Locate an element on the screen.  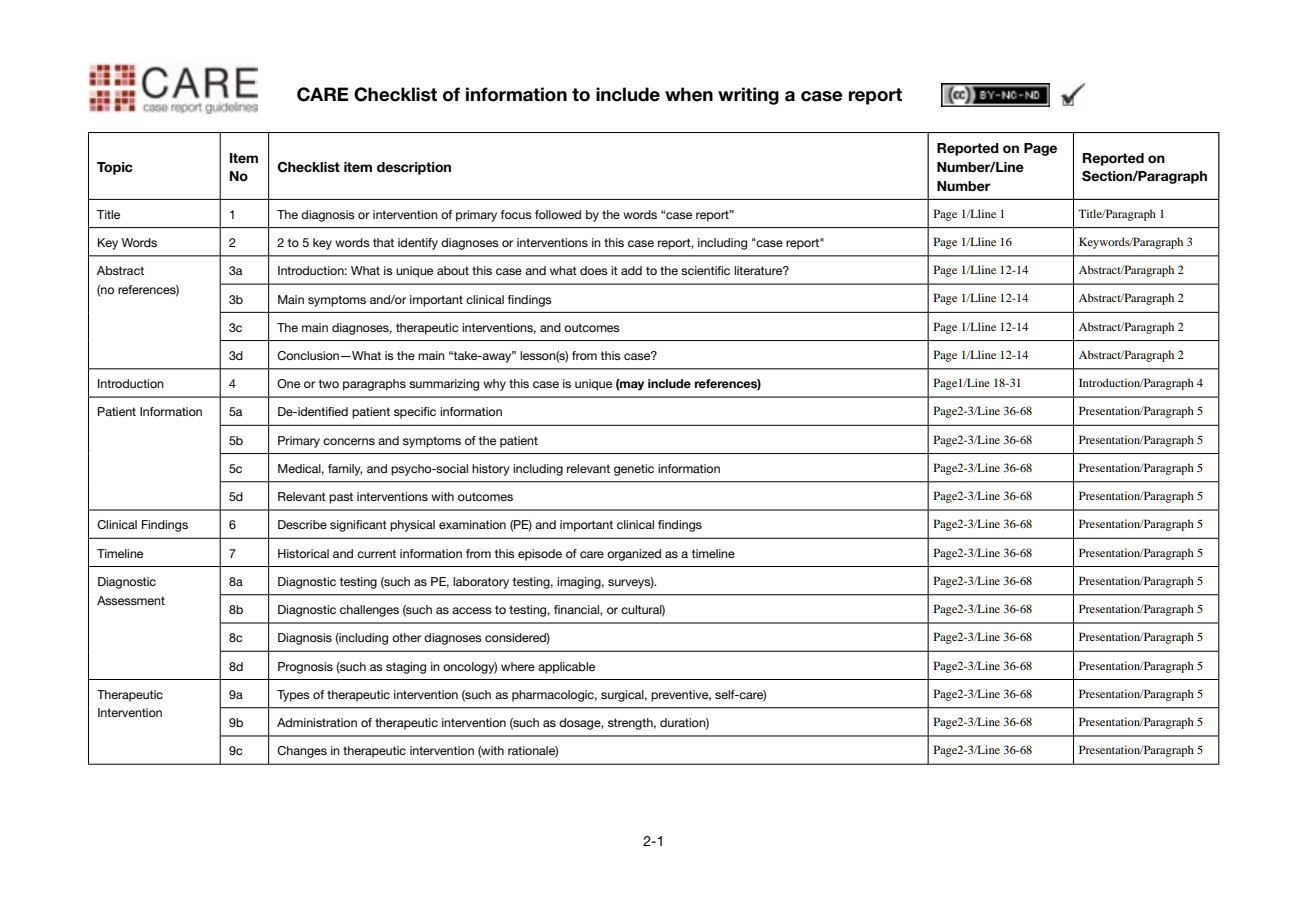
Topic is located at coordinates (115, 168).
